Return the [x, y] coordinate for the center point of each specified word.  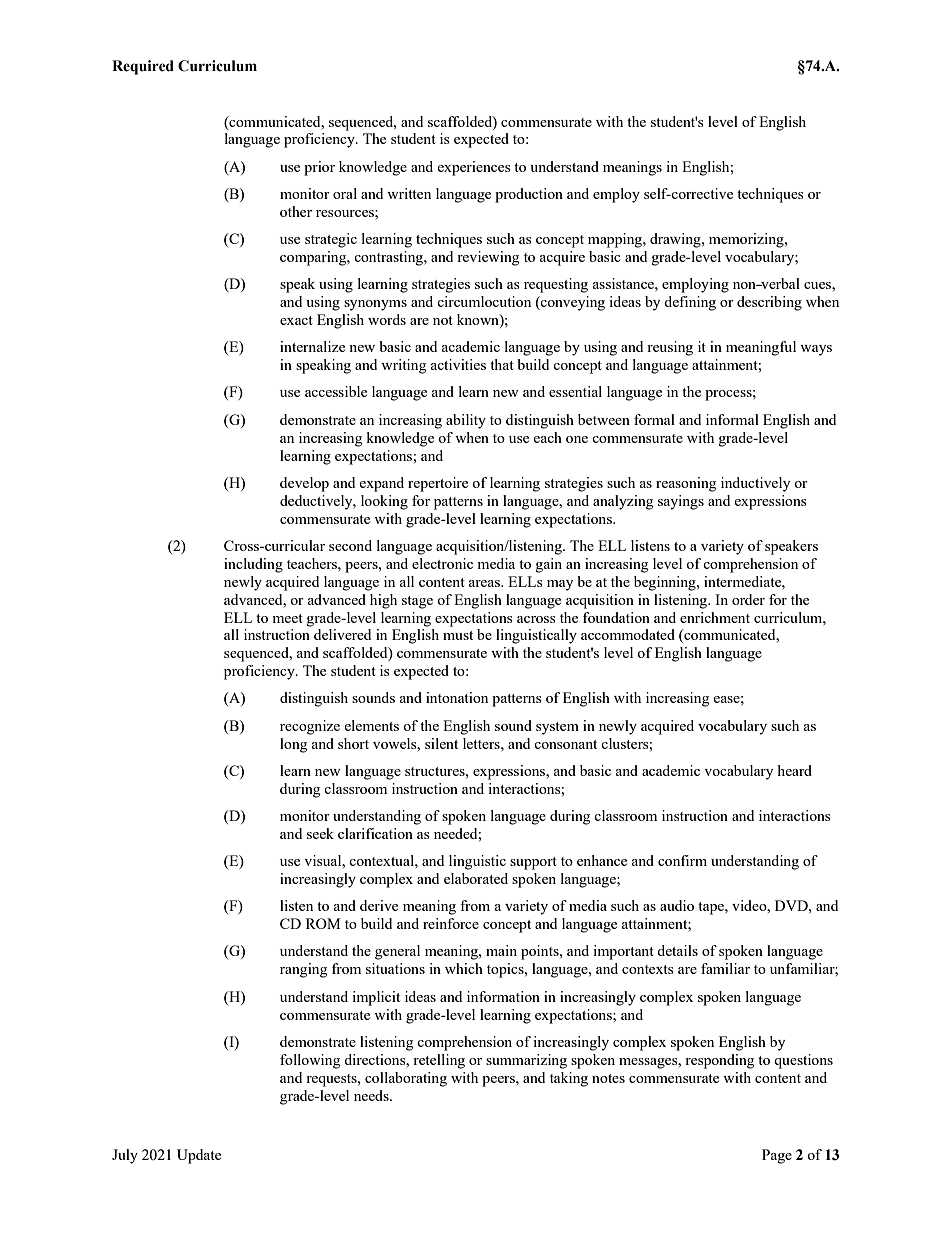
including [253, 565]
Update [199, 1156]
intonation [457, 697]
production [529, 195]
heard [795, 770]
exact [296, 320]
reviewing [488, 258]
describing [769, 303]
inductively [755, 484]
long [293, 745]
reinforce [451, 923]
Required [143, 67]
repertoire [438, 484]
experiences [474, 168]
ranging [303, 970]
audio [677, 905]
